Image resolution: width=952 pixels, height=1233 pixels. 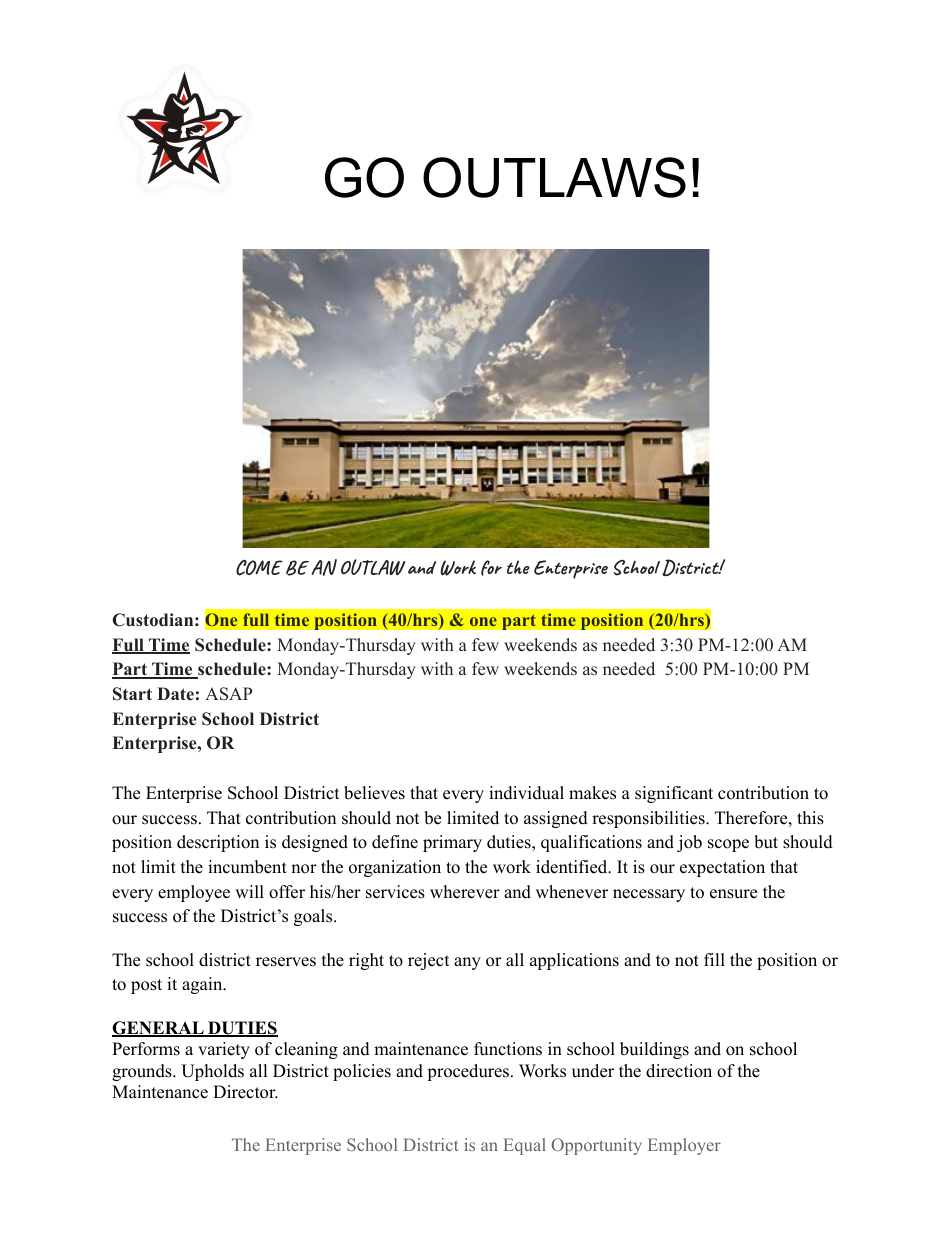 I want to click on description, so click(x=218, y=843).
